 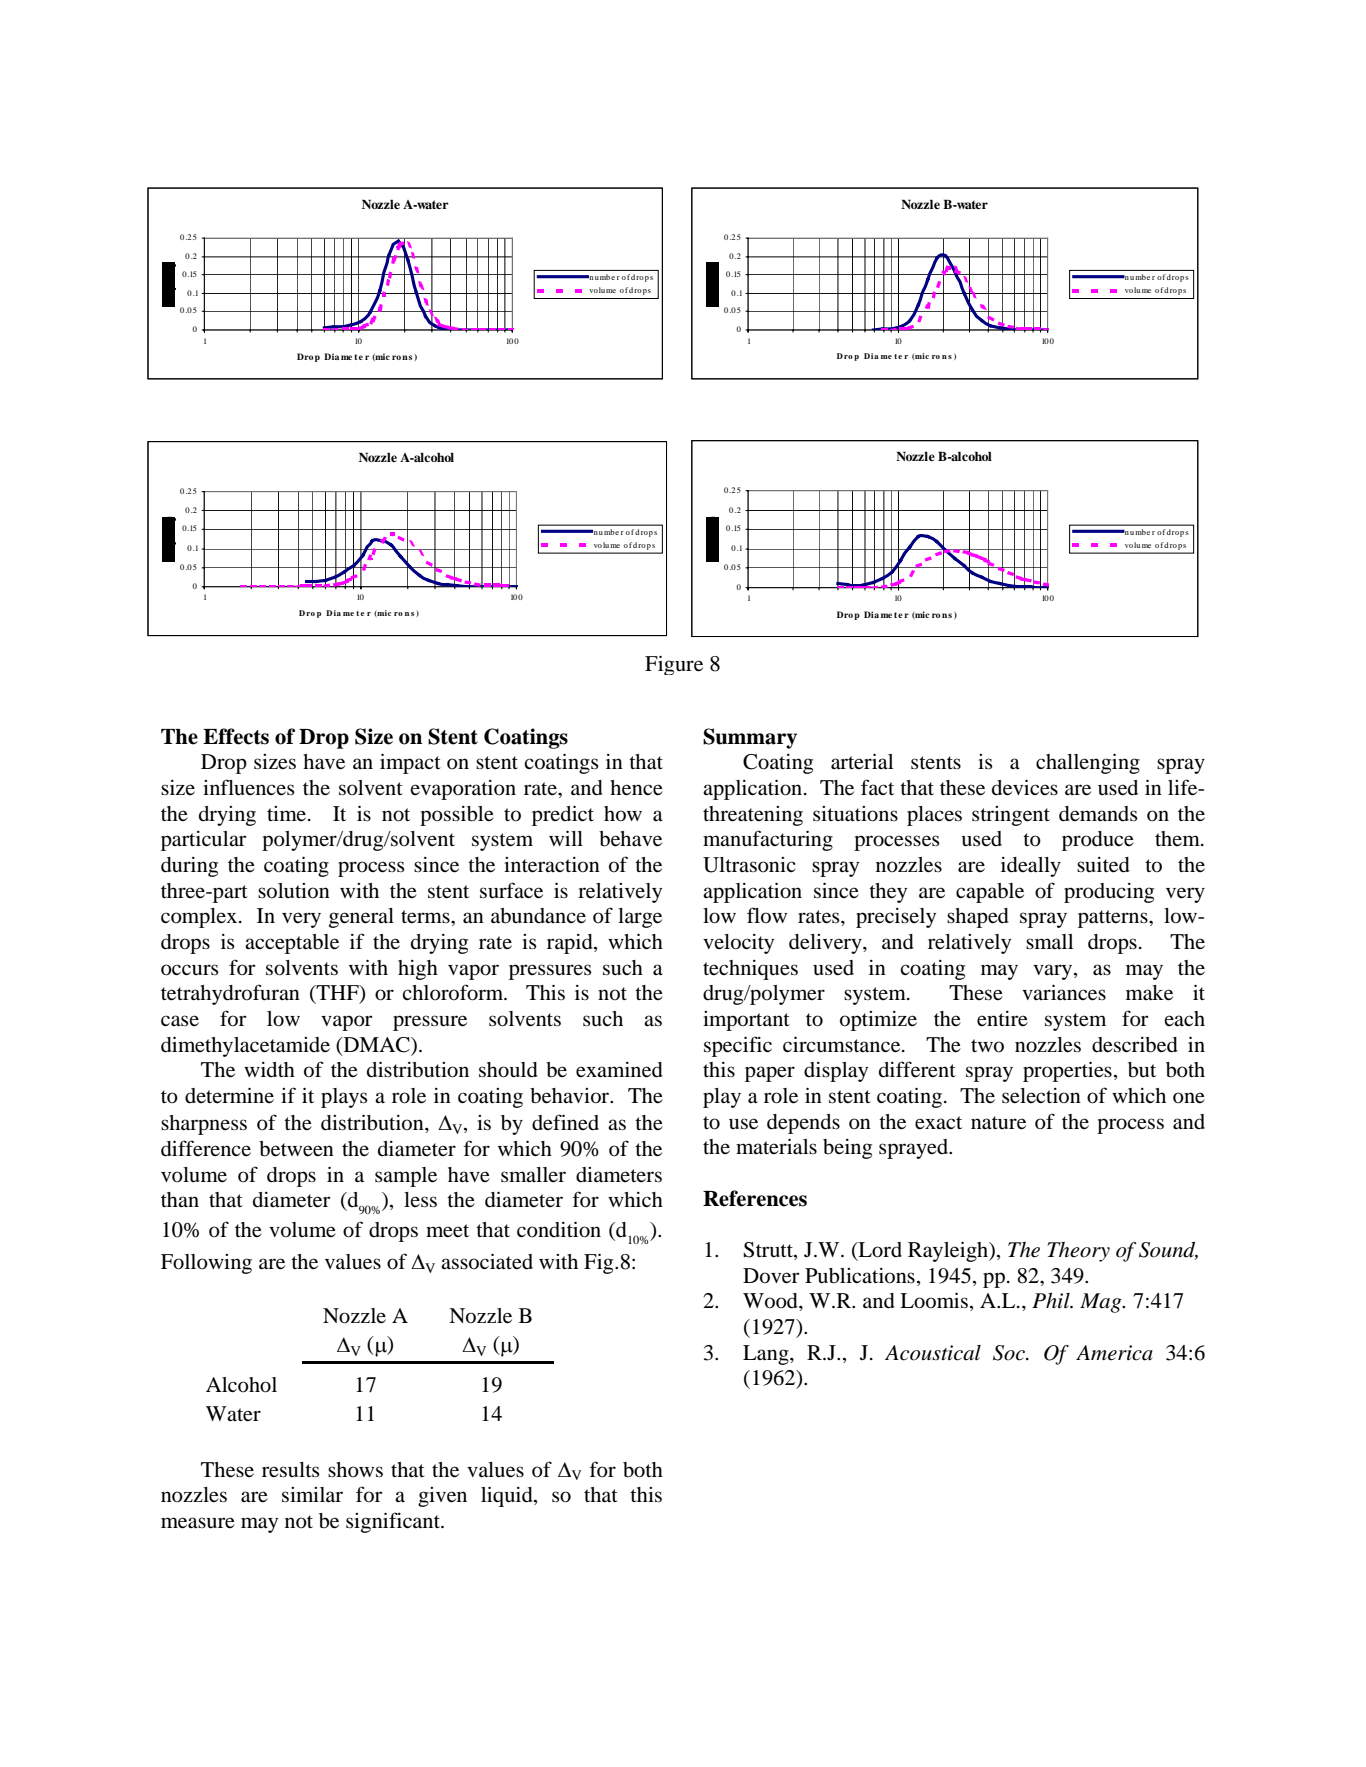 What do you see at coordinates (1114, 1353) in the page?
I see `America` at bounding box center [1114, 1353].
